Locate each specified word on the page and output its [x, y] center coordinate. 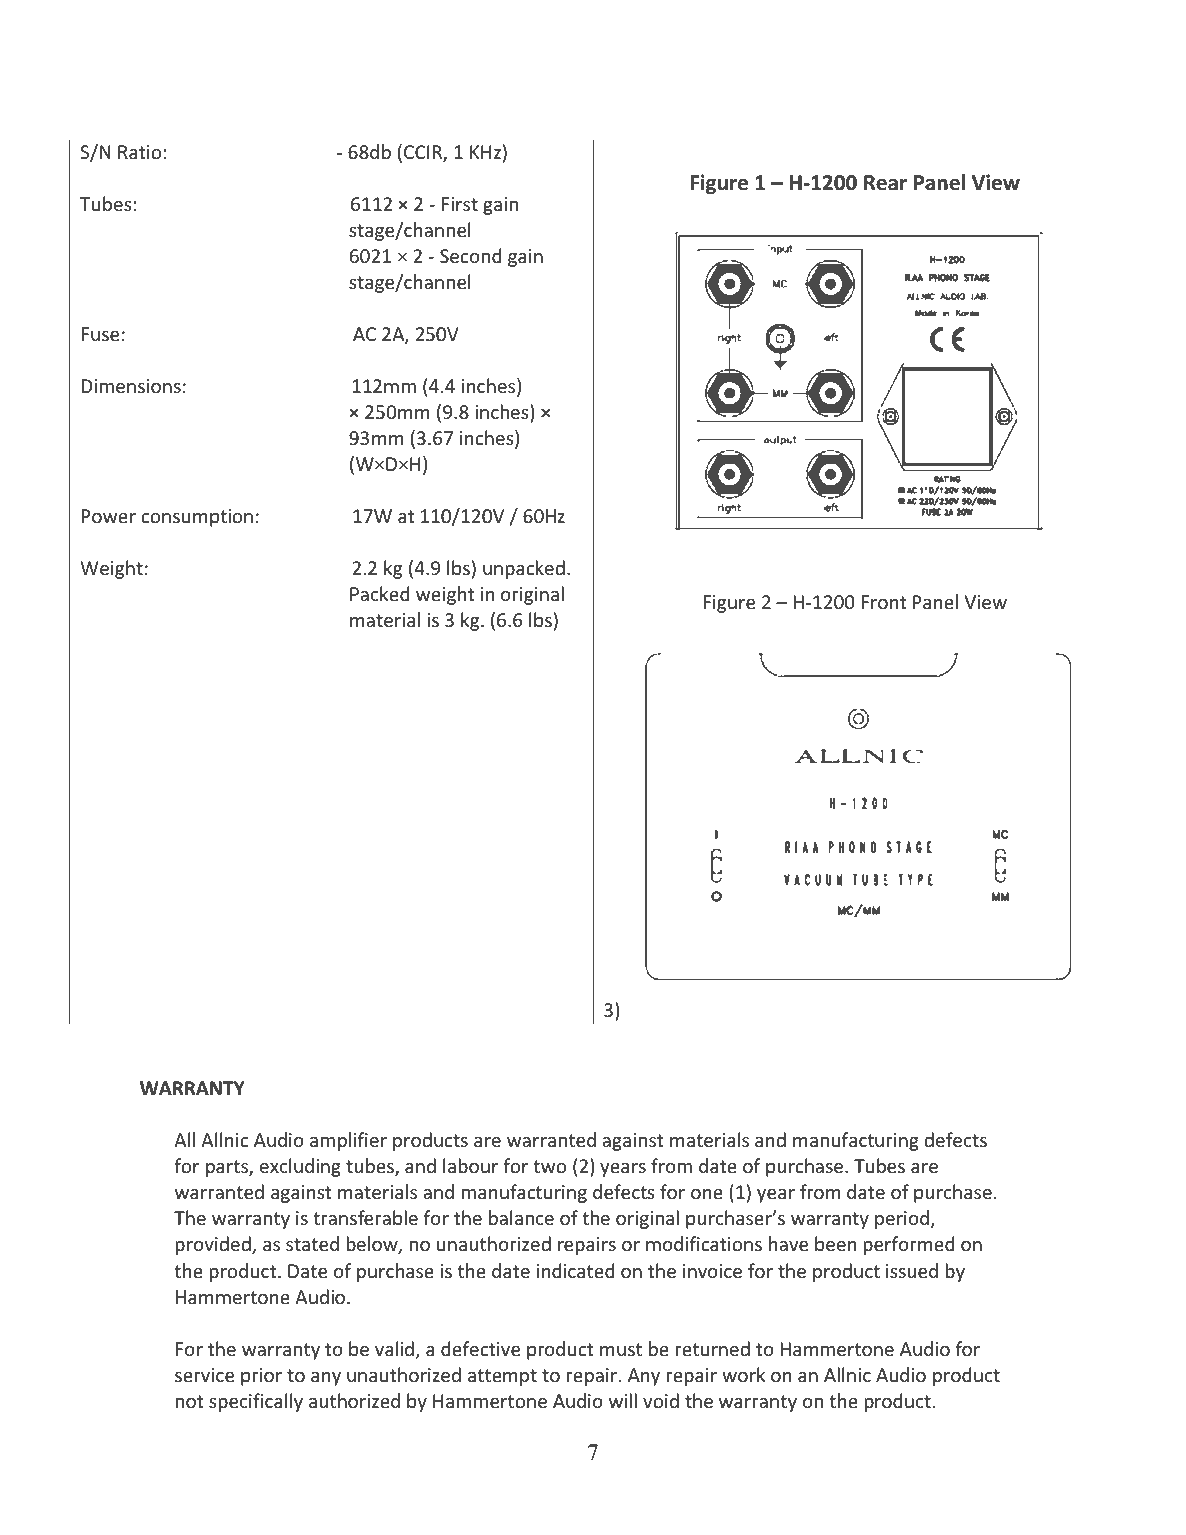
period [902, 1219]
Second [470, 255]
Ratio [139, 152]
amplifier [348, 1141]
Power [108, 516]
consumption [197, 518]
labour [470, 1165]
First [460, 204]
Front [883, 602]
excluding [300, 1167]
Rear [885, 183]
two [549, 1166]
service [204, 1375]
